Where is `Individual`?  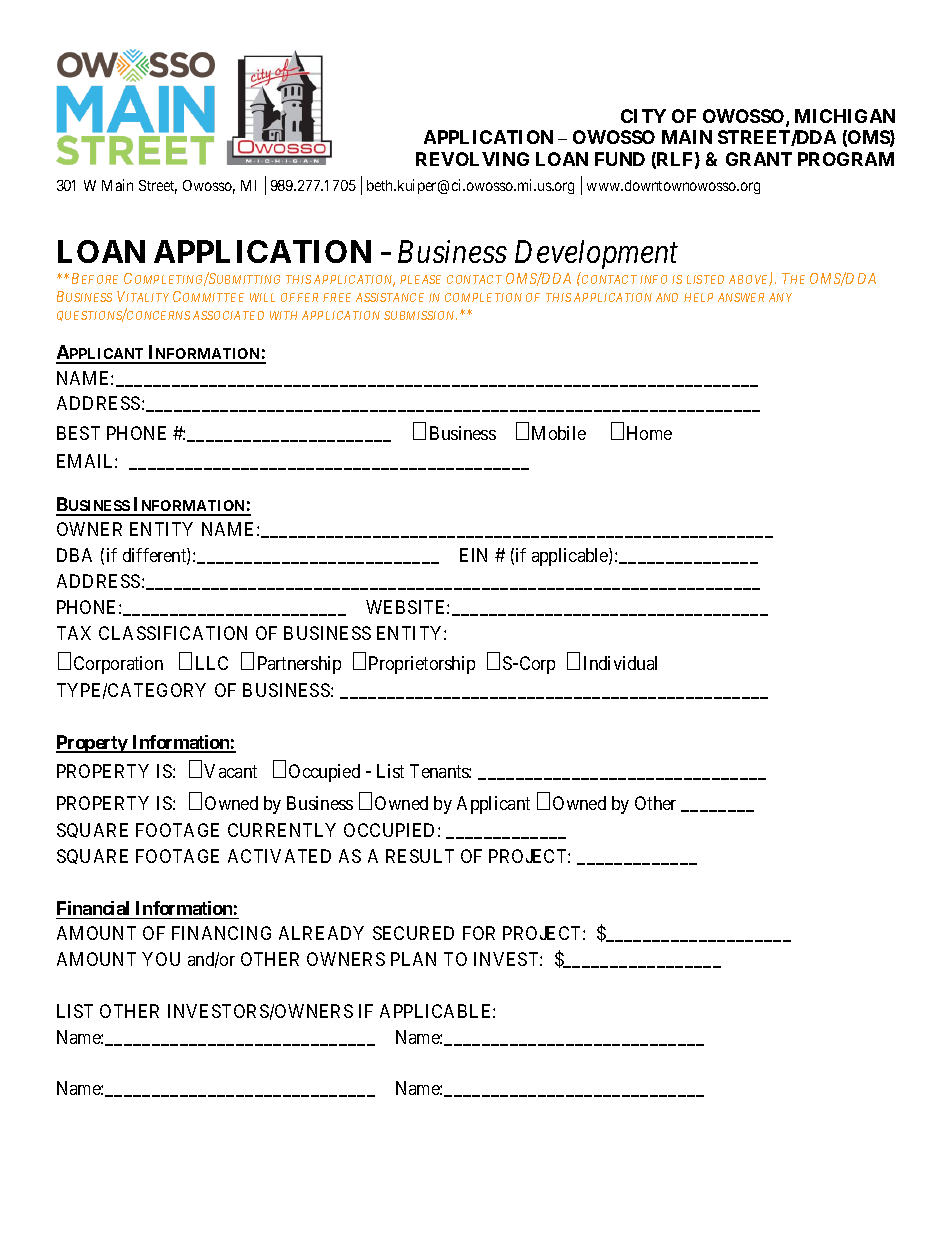
Individual is located at coordinates (620, 663).
